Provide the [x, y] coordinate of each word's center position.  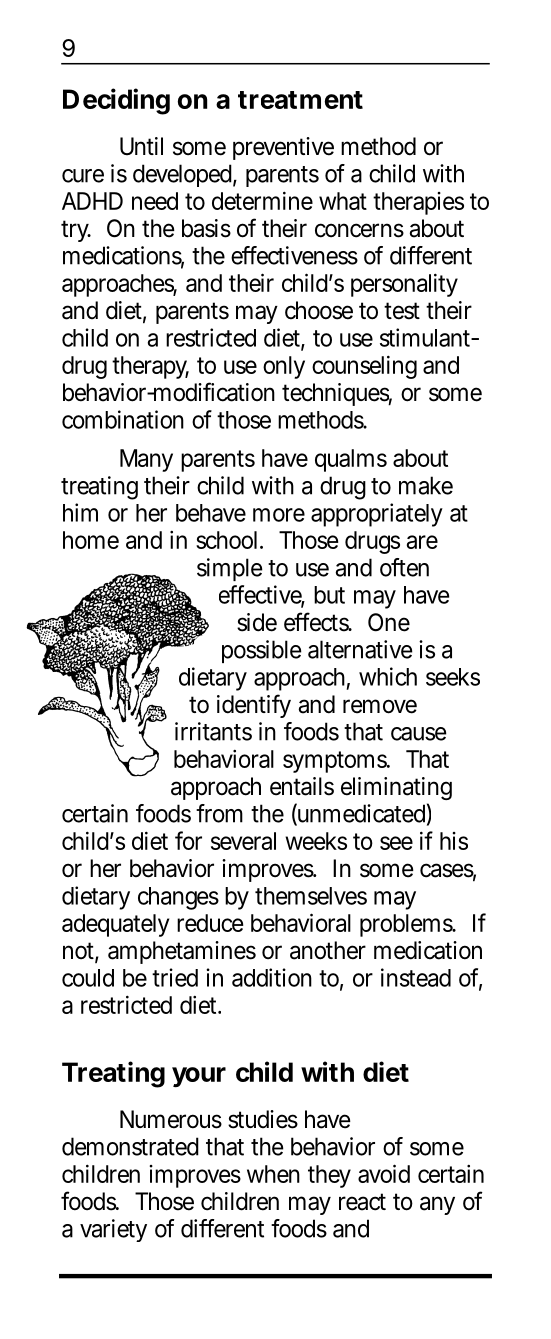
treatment [300, 100]
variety [113, 1230]
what [343, 201]
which [388, 676]
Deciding [116, 101]
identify [254, 706]
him [80, 512]
